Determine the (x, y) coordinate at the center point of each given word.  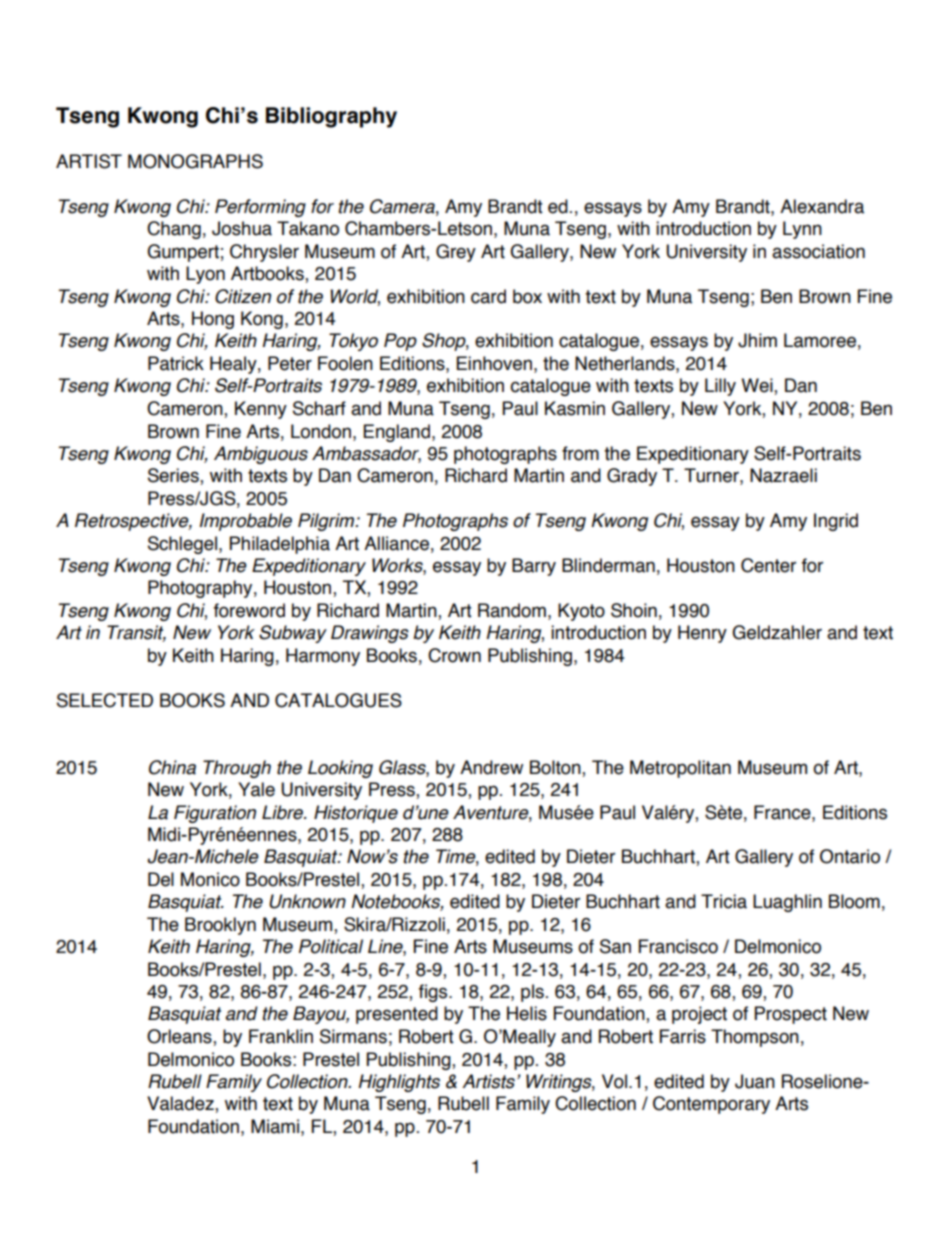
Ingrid (836, 522)
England (397, 433)
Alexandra (822, 206)
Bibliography (331, 117)
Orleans (180, 1037)
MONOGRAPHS (195, 161)
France (783, 812)
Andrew (491, 767)
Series (174, 476)
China (172, 767)
